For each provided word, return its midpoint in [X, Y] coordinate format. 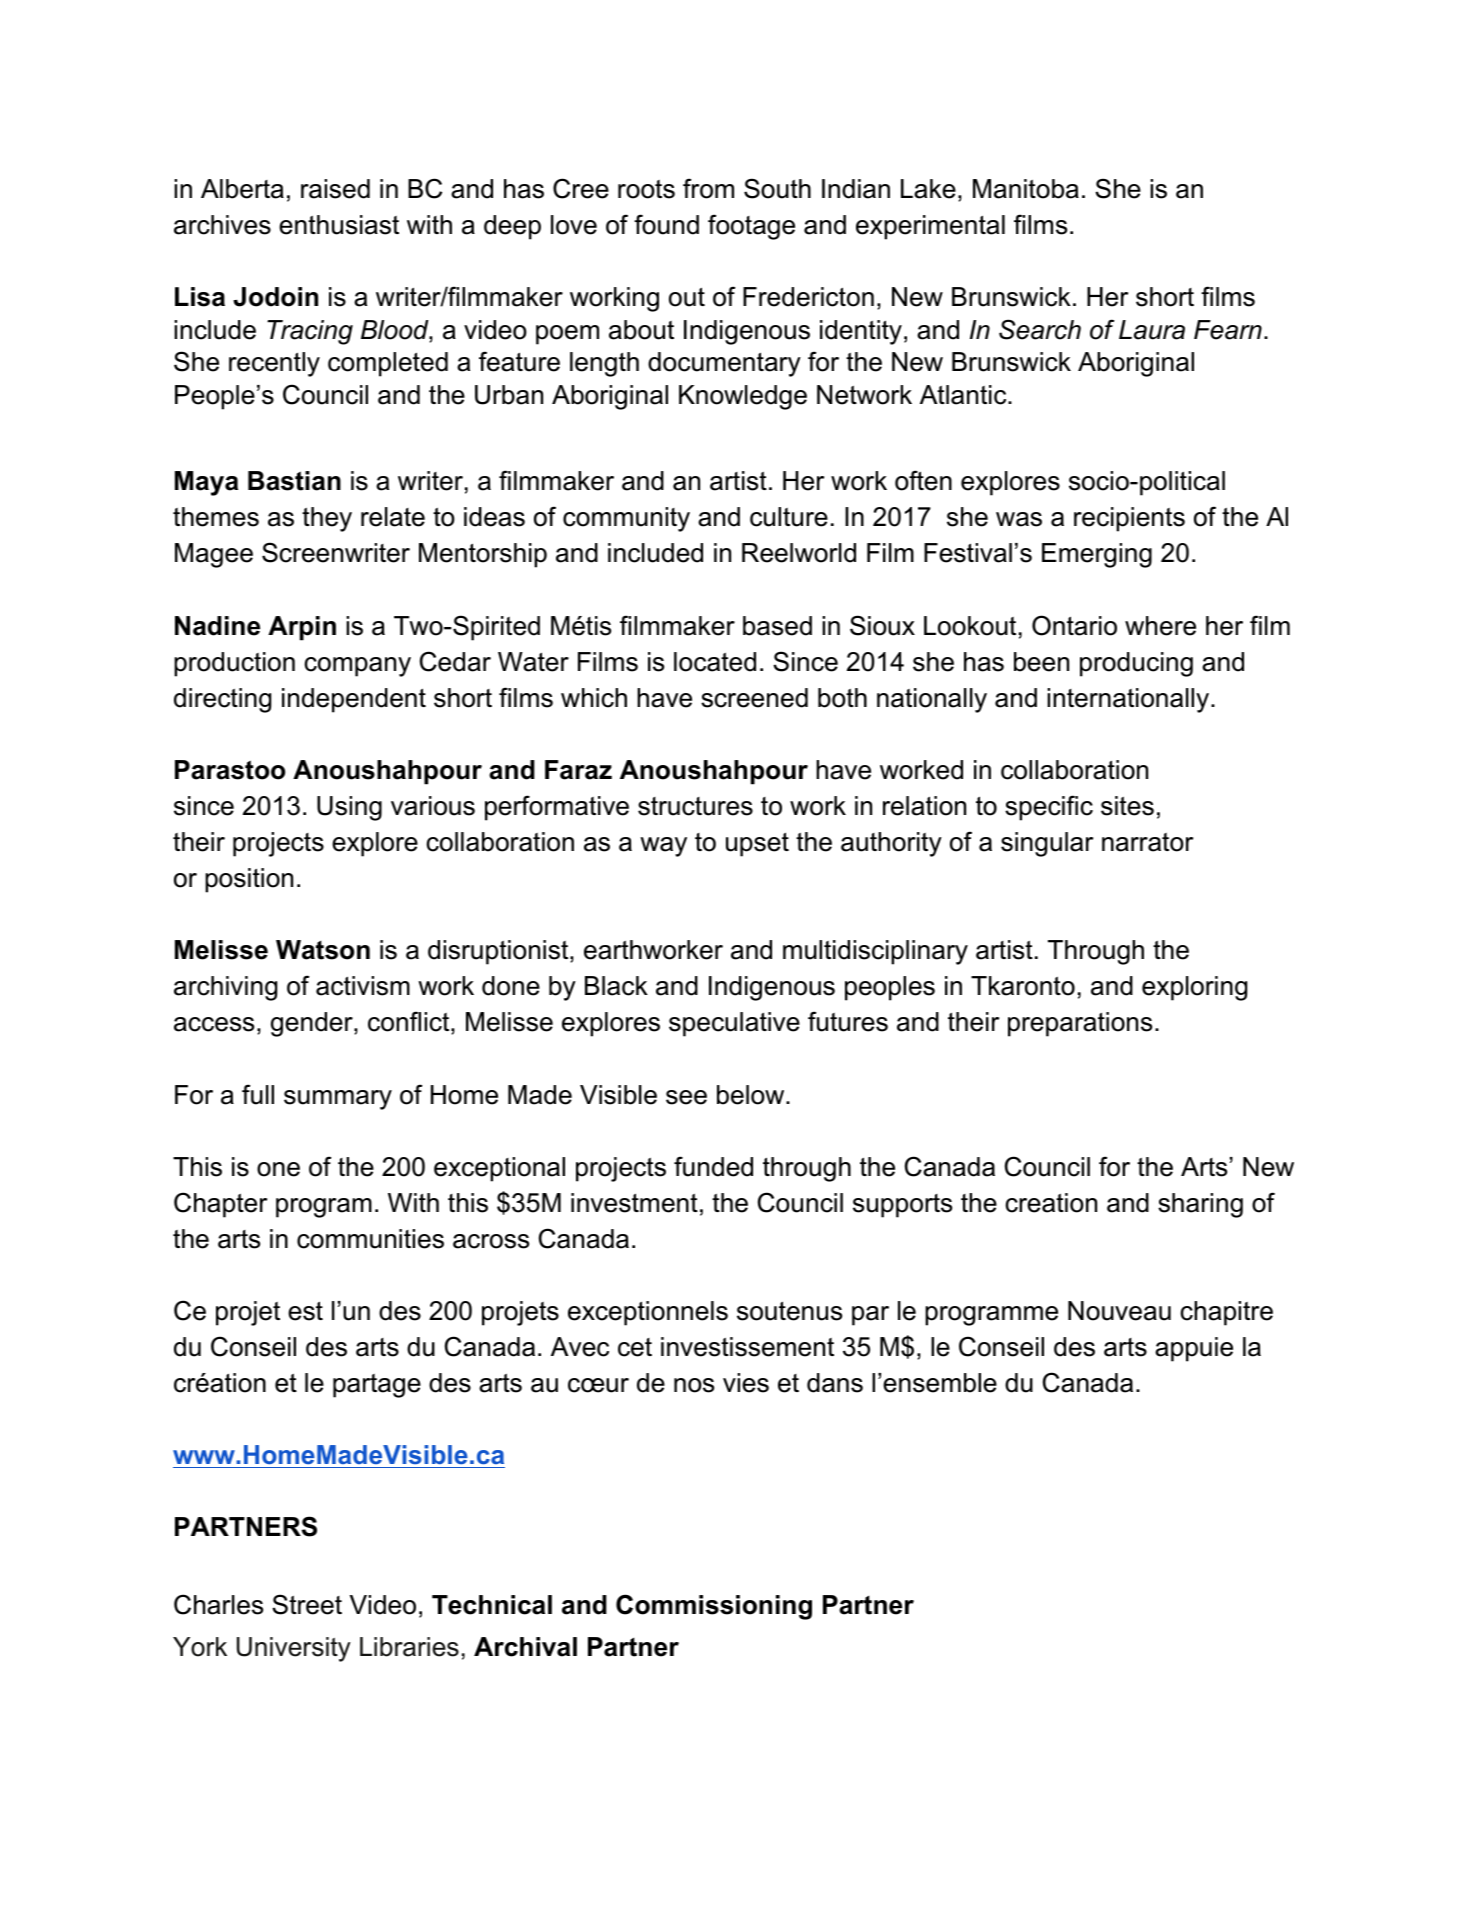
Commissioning [714, 1607]
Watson [323, 950]
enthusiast [339, 225]
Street [307, 1604]
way [663, 847]
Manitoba [1026, 189]
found [666, 224]
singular [1047, 844]
